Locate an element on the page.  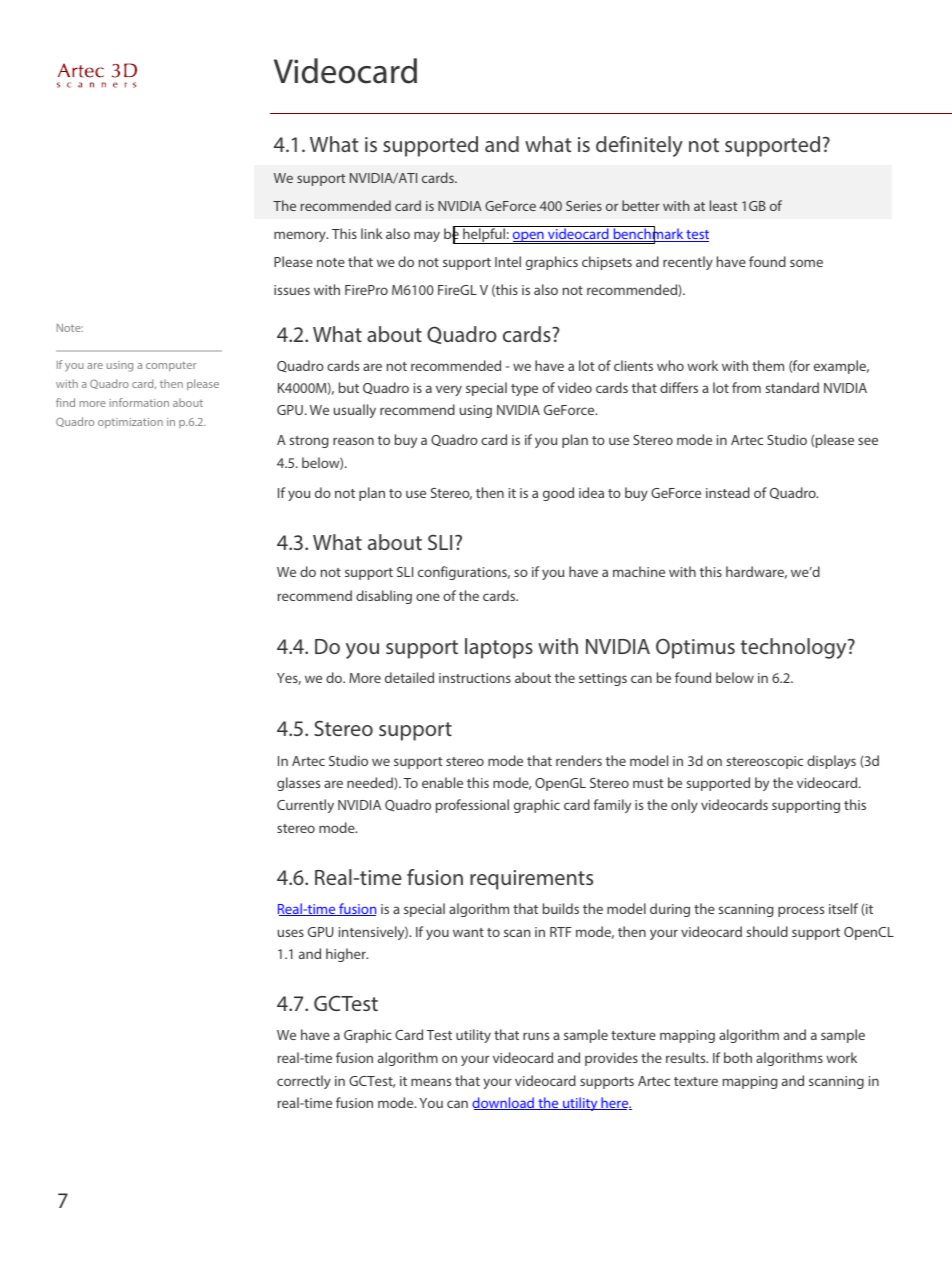
good is located at coordinates (558, 494).
